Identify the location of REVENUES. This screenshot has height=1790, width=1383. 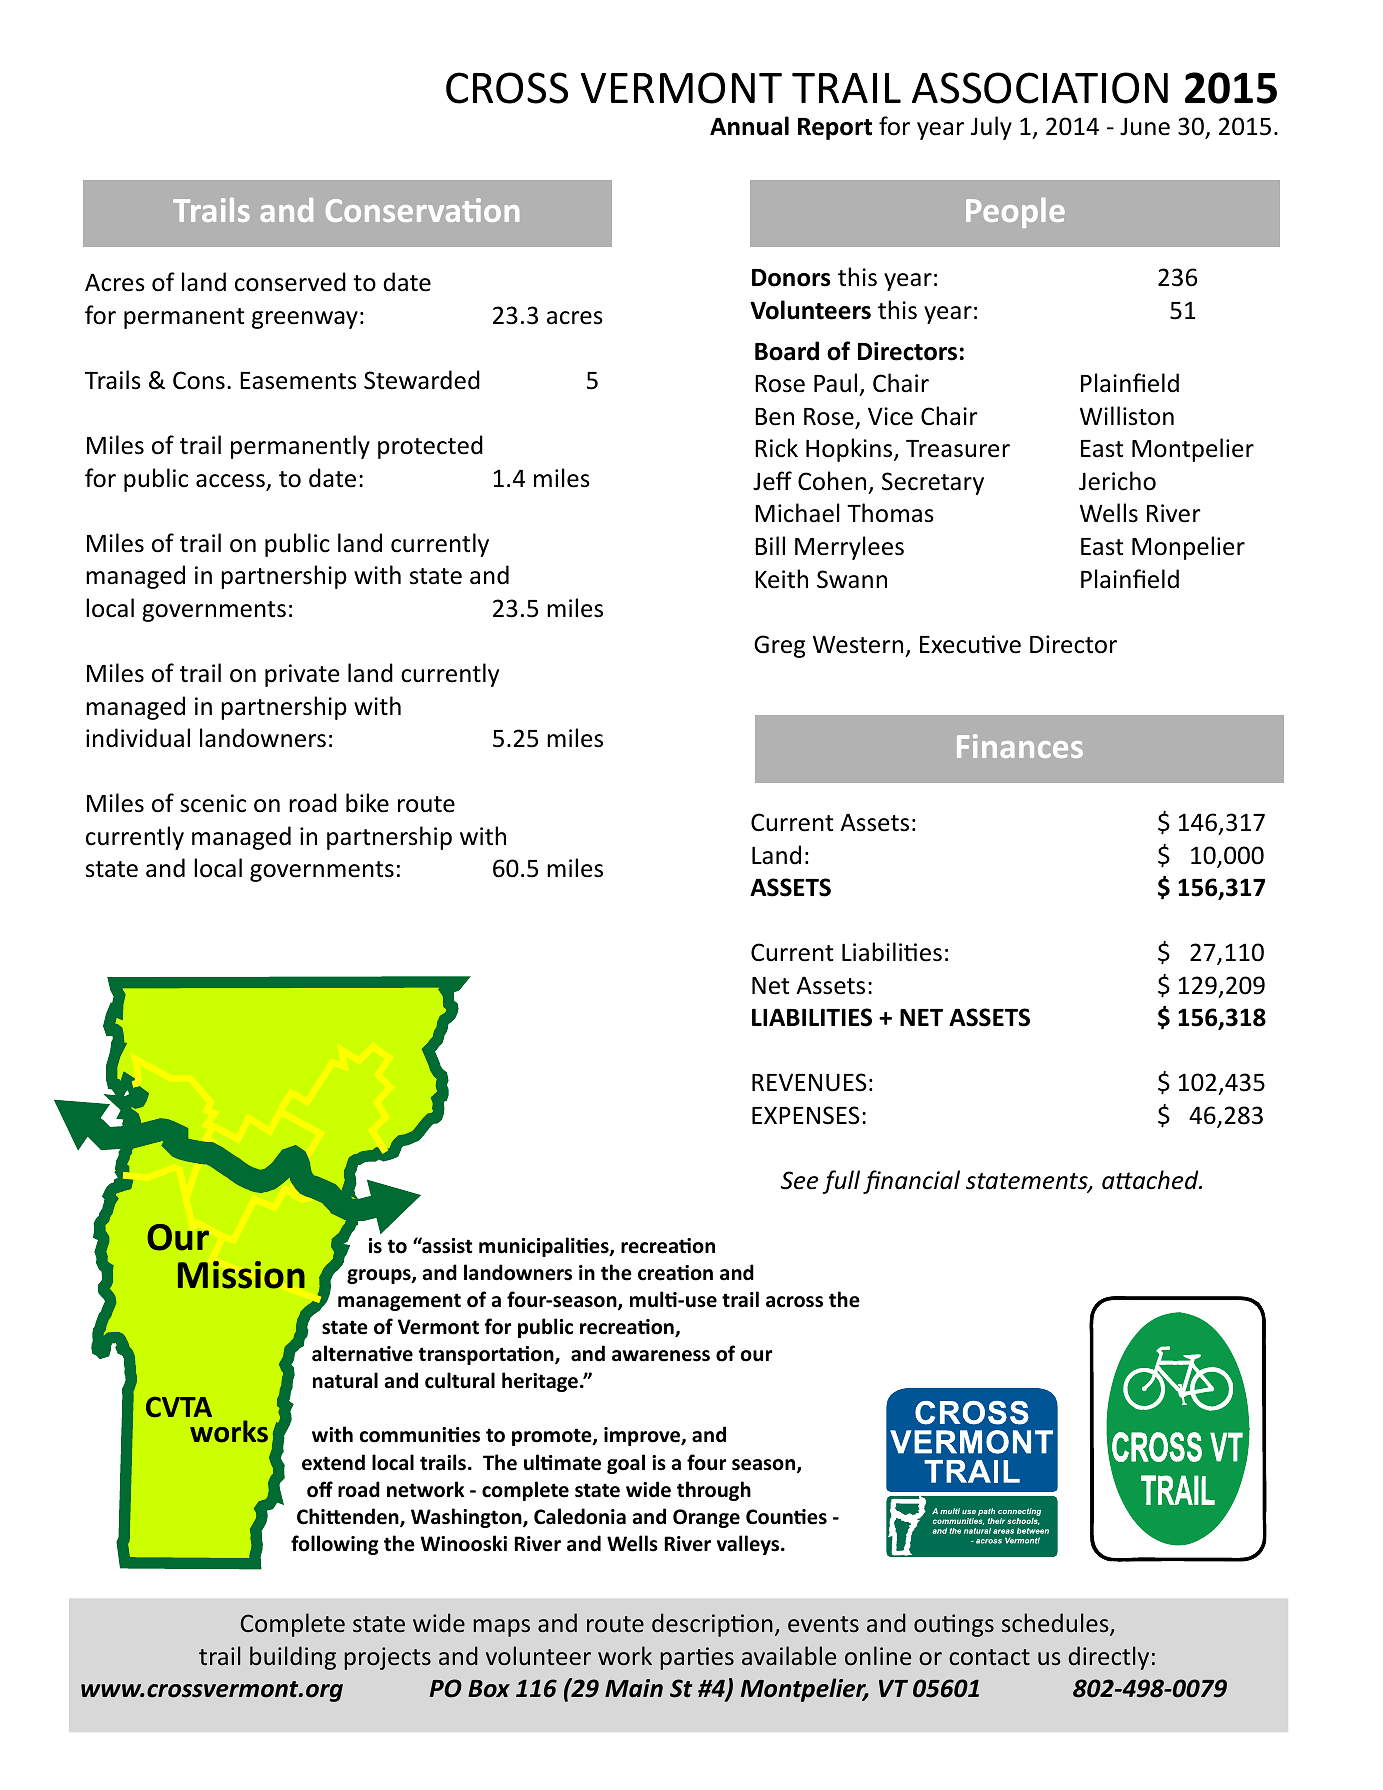
(809, 1082).
